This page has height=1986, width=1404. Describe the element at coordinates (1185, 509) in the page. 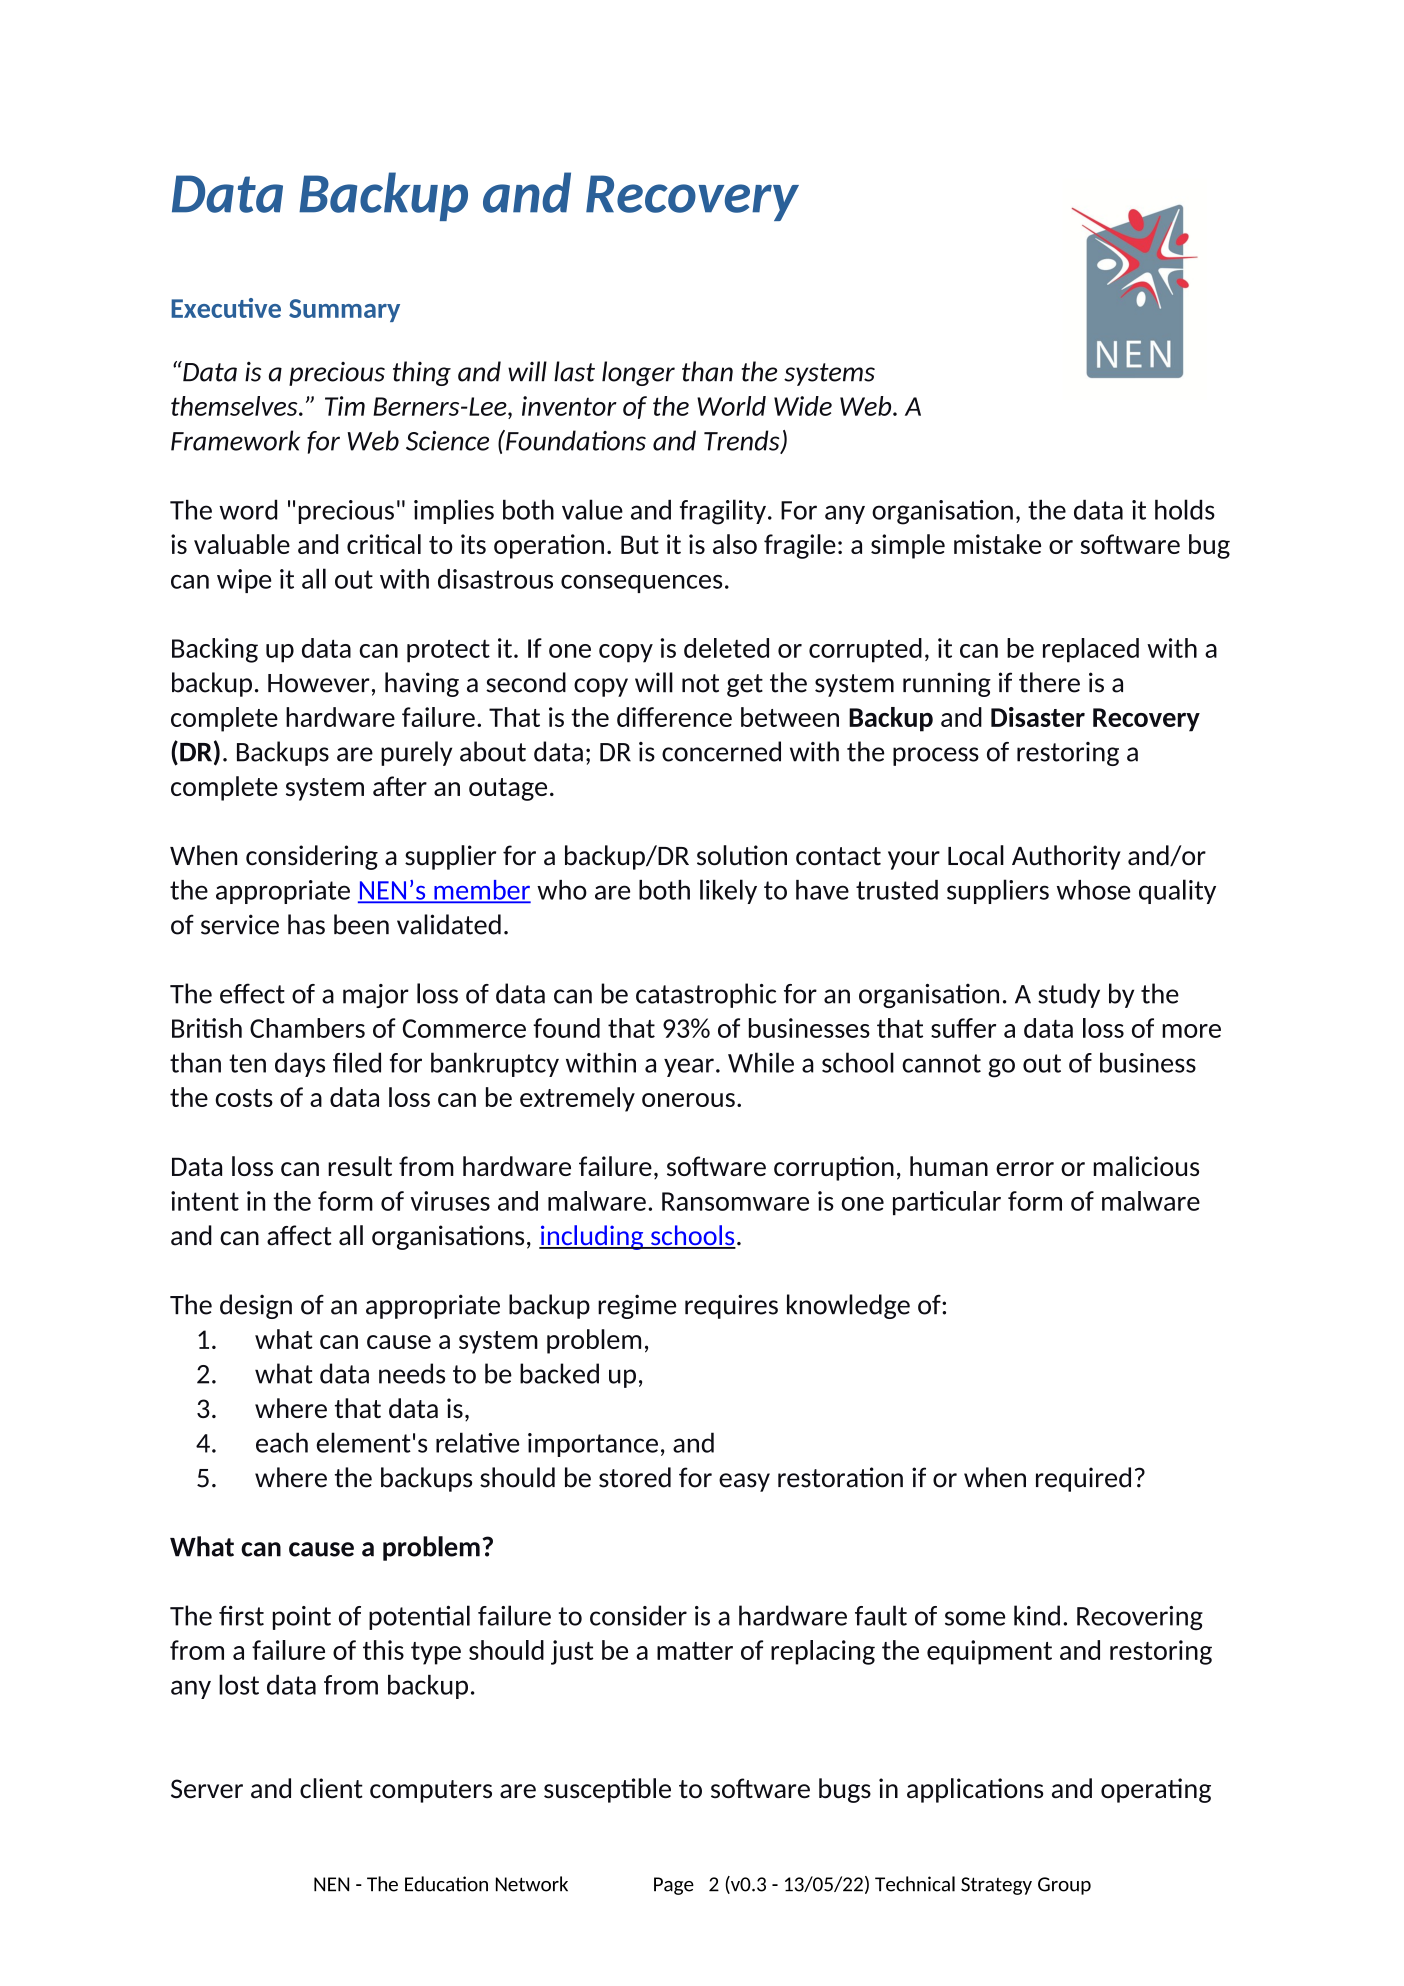

I see `holds` at that location.
